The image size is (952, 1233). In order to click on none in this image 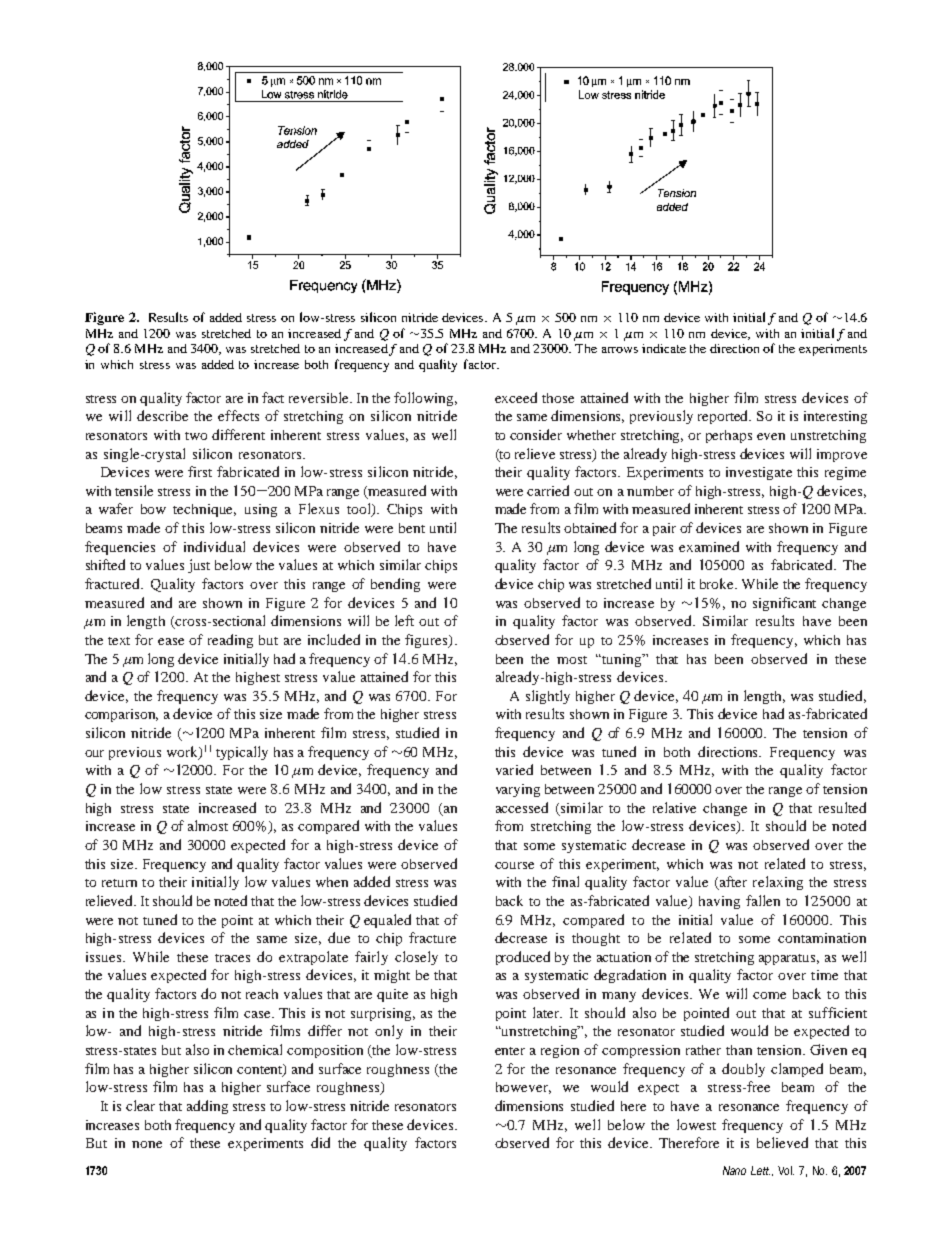, I will do `click(147, 1144)`.
